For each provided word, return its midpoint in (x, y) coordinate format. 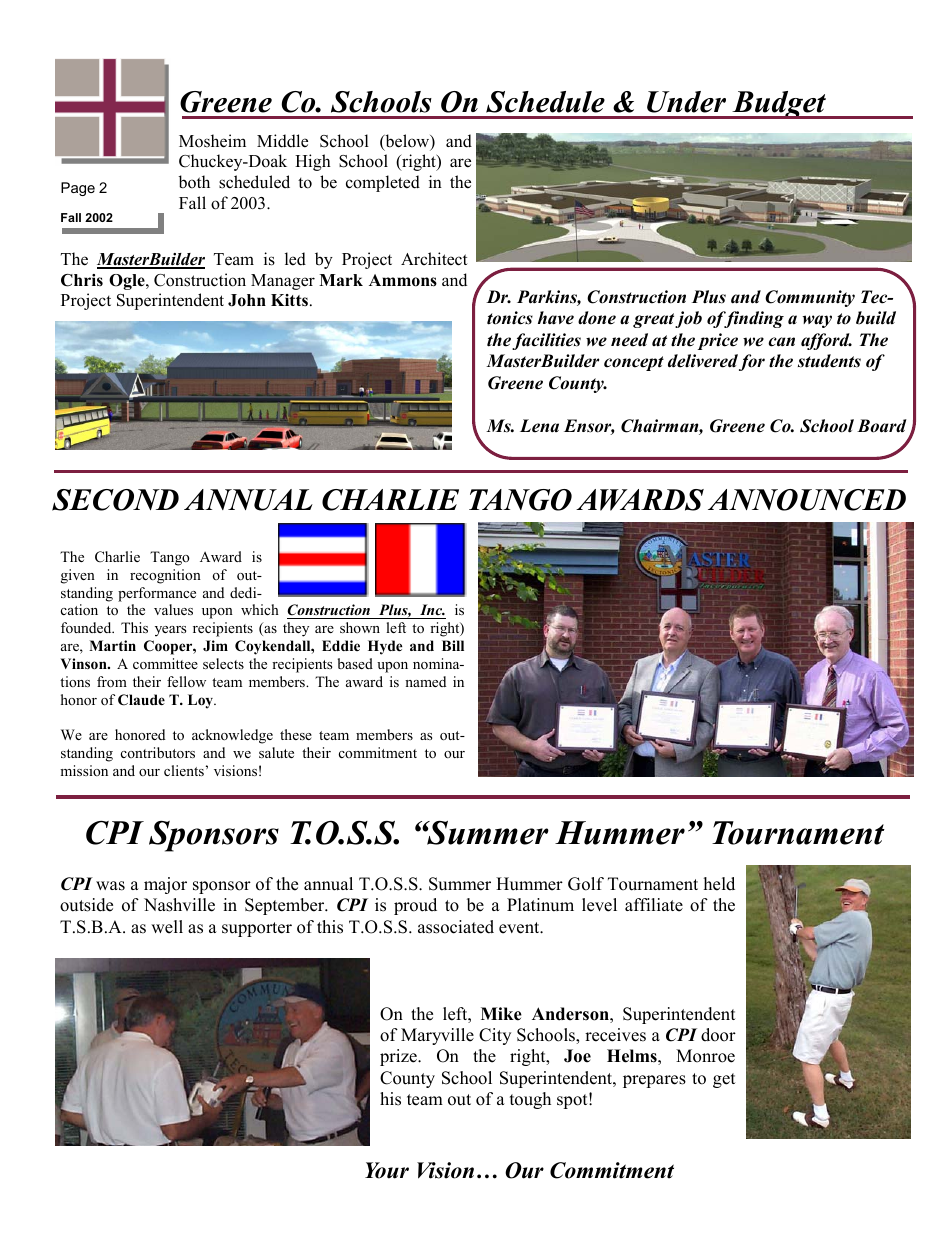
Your (387, 1170)
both (194, 182)
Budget (779, 105)
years (170, 631)
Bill (453, 645)
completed (383, 183)
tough (530, 1100)
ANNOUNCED (807, 500)
